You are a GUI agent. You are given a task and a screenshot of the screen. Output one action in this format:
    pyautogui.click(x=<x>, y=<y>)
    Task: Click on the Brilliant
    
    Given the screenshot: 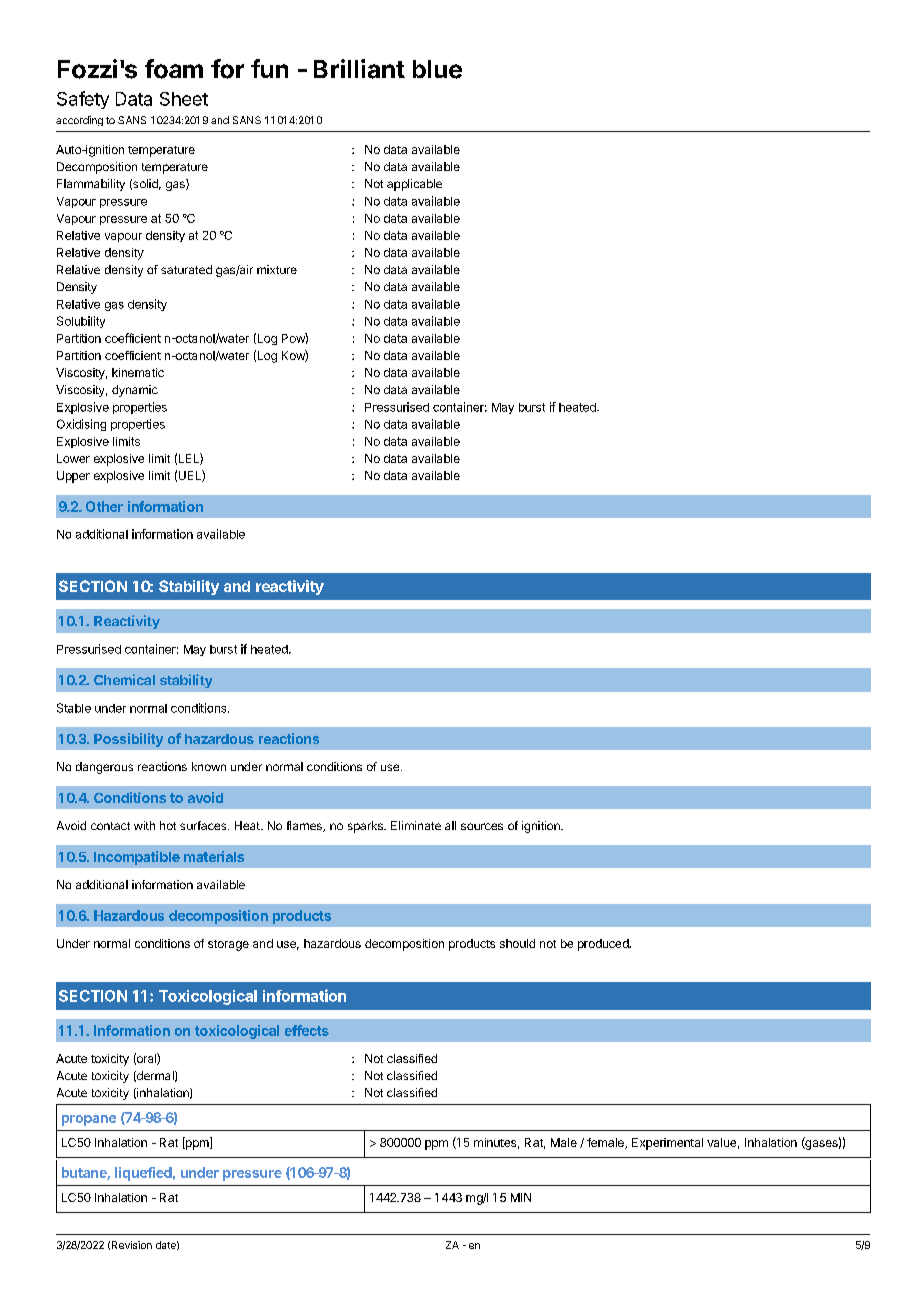 What is the action you would take?
    pyautogui.click(x=359, y=69)
